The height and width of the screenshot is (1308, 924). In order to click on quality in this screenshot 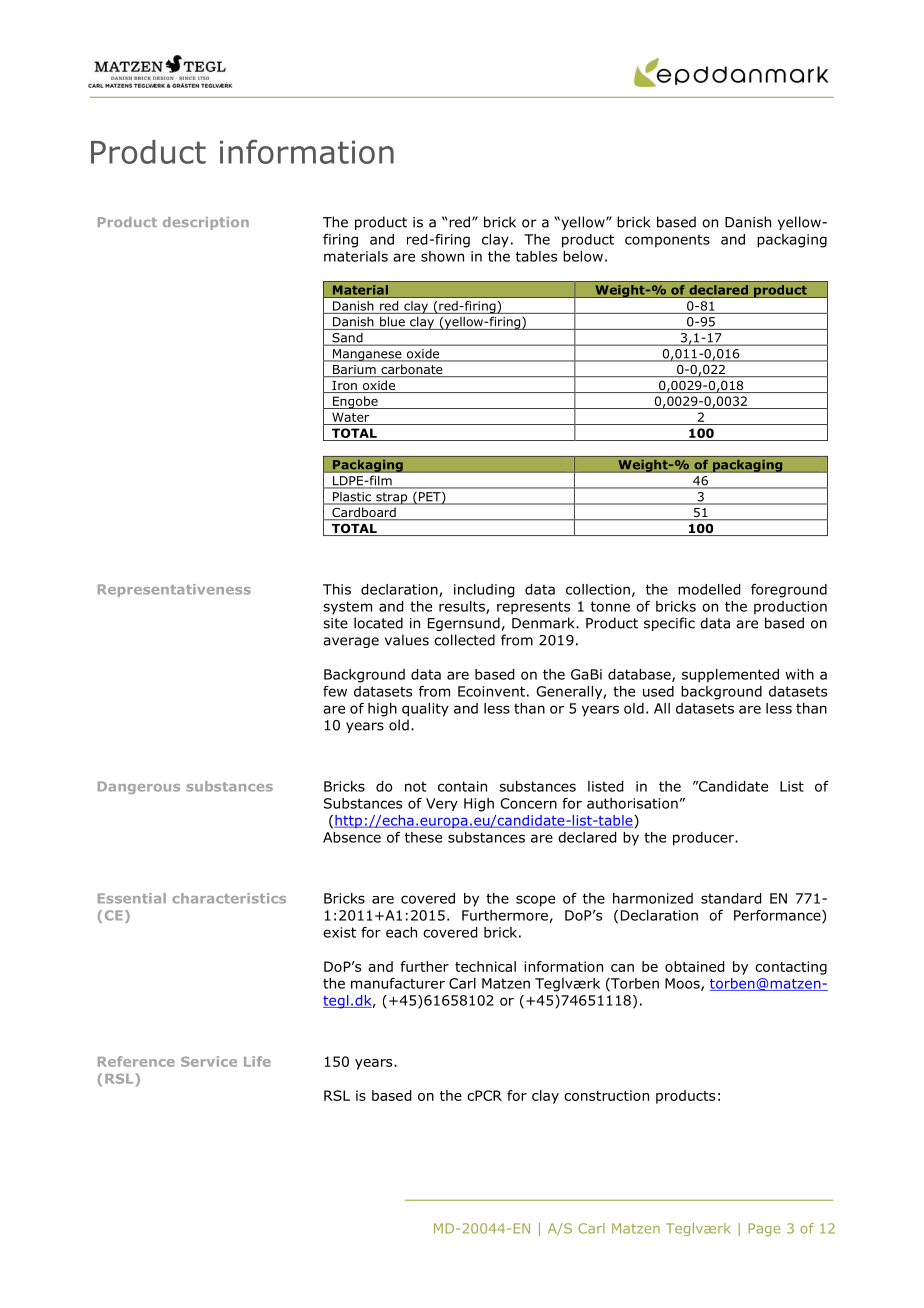, I will do `click(425, 710)`.
